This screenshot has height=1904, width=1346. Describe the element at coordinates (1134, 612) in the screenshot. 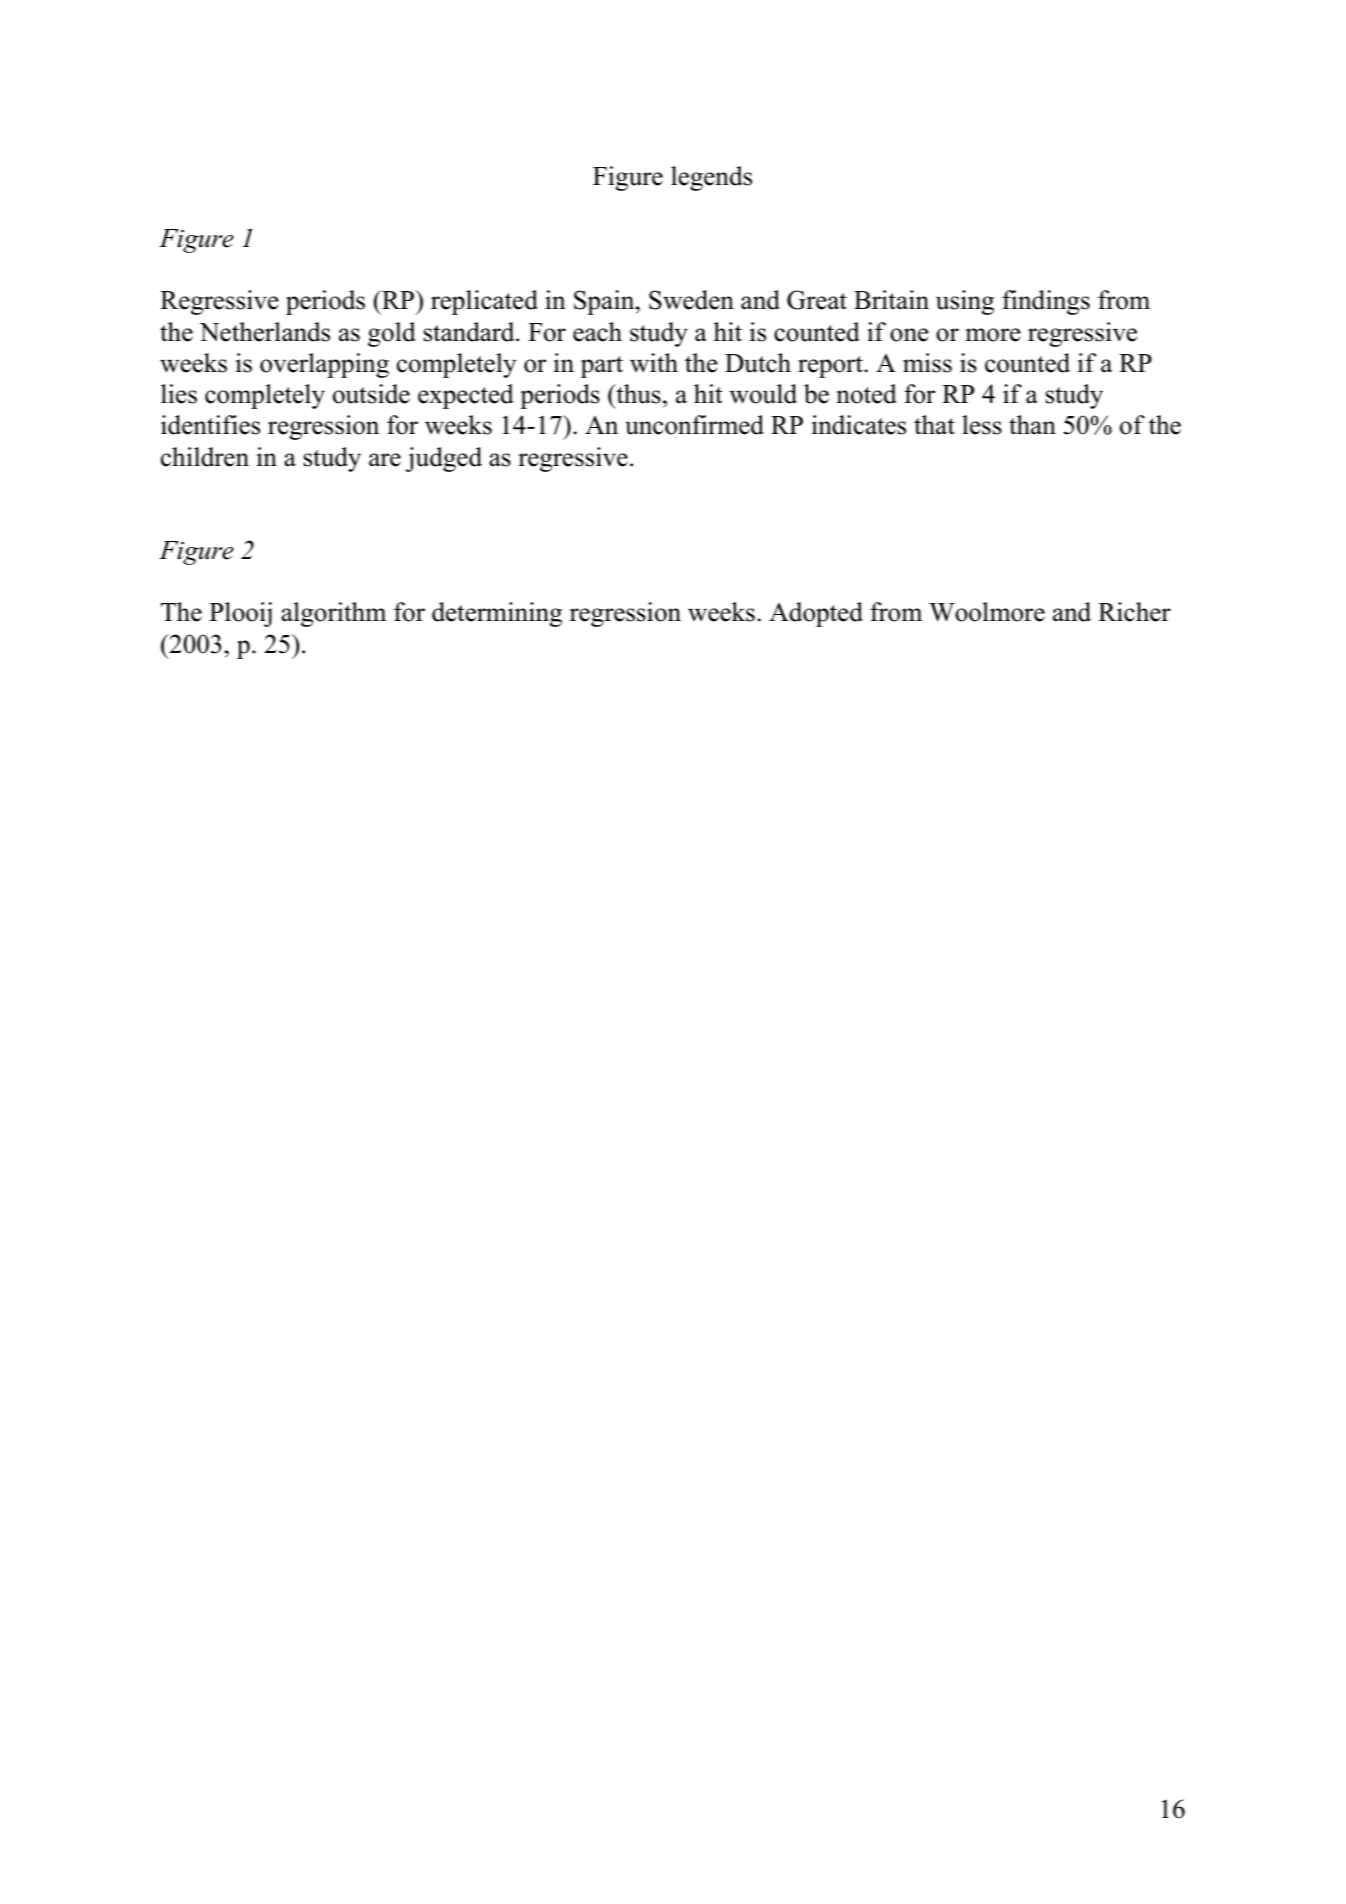

I see `Richer` at that location.
